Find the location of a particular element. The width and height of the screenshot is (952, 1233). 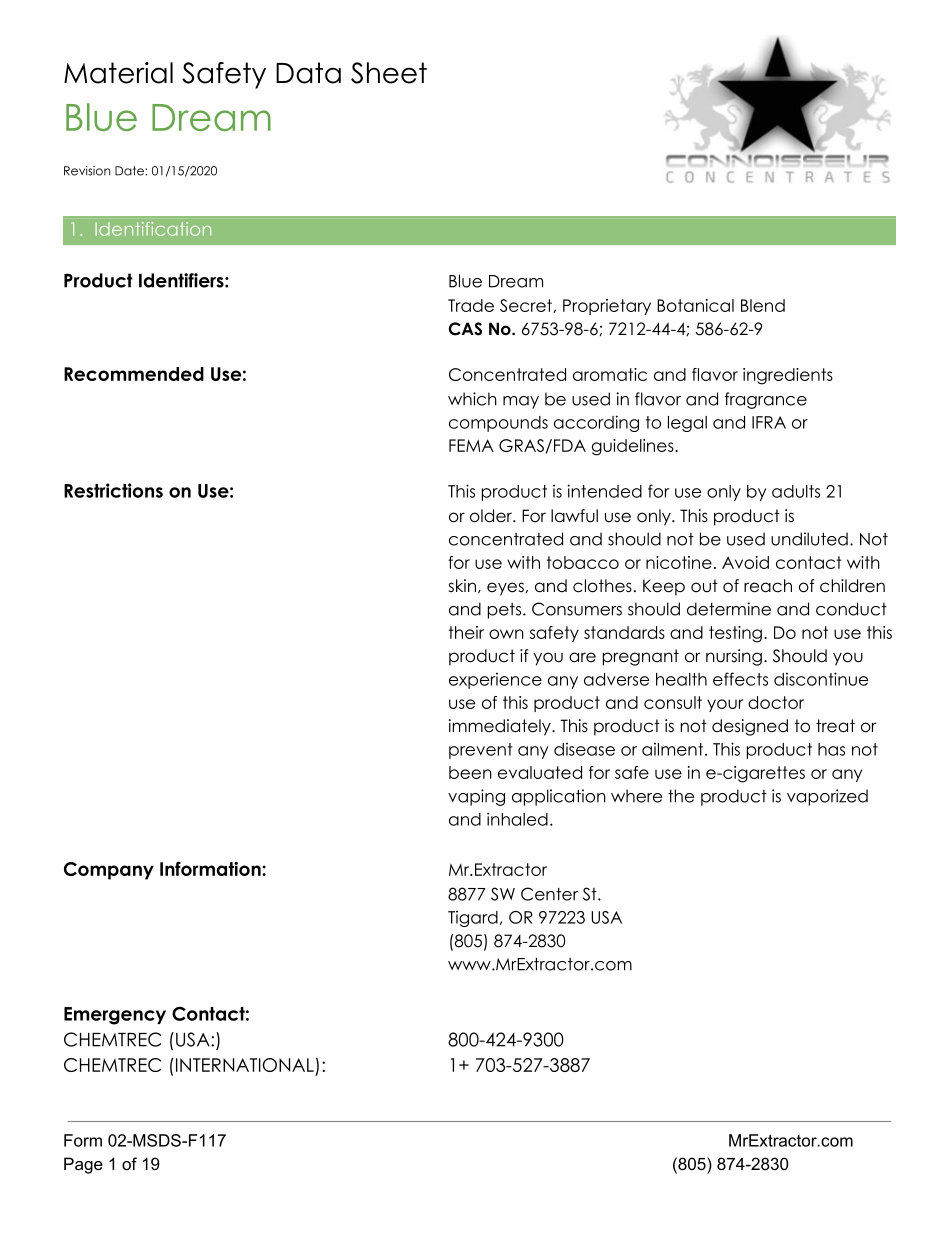

Company is located at coordinates (109, 871).
